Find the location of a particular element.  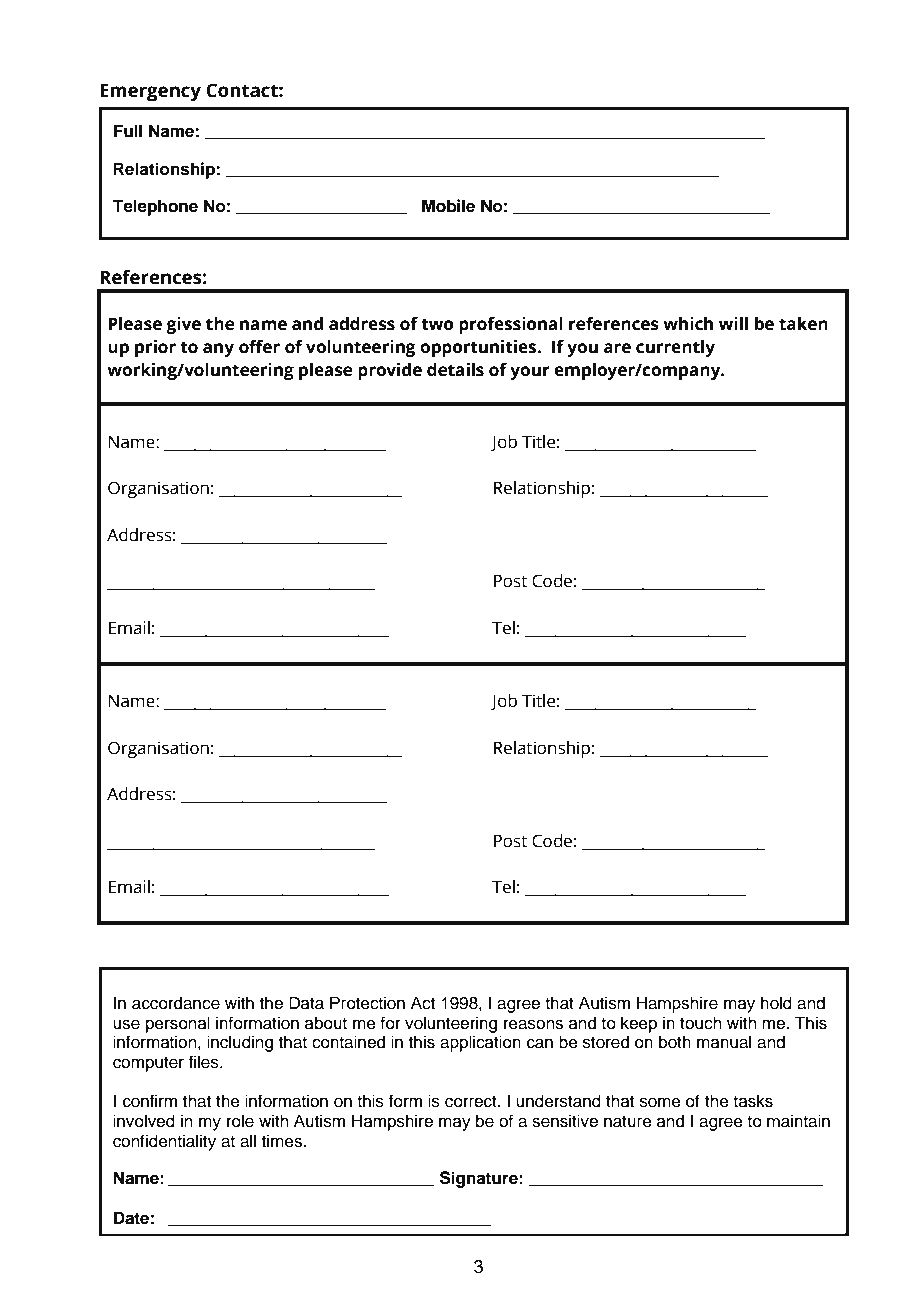

offer is located at coordinates (259, 347).
